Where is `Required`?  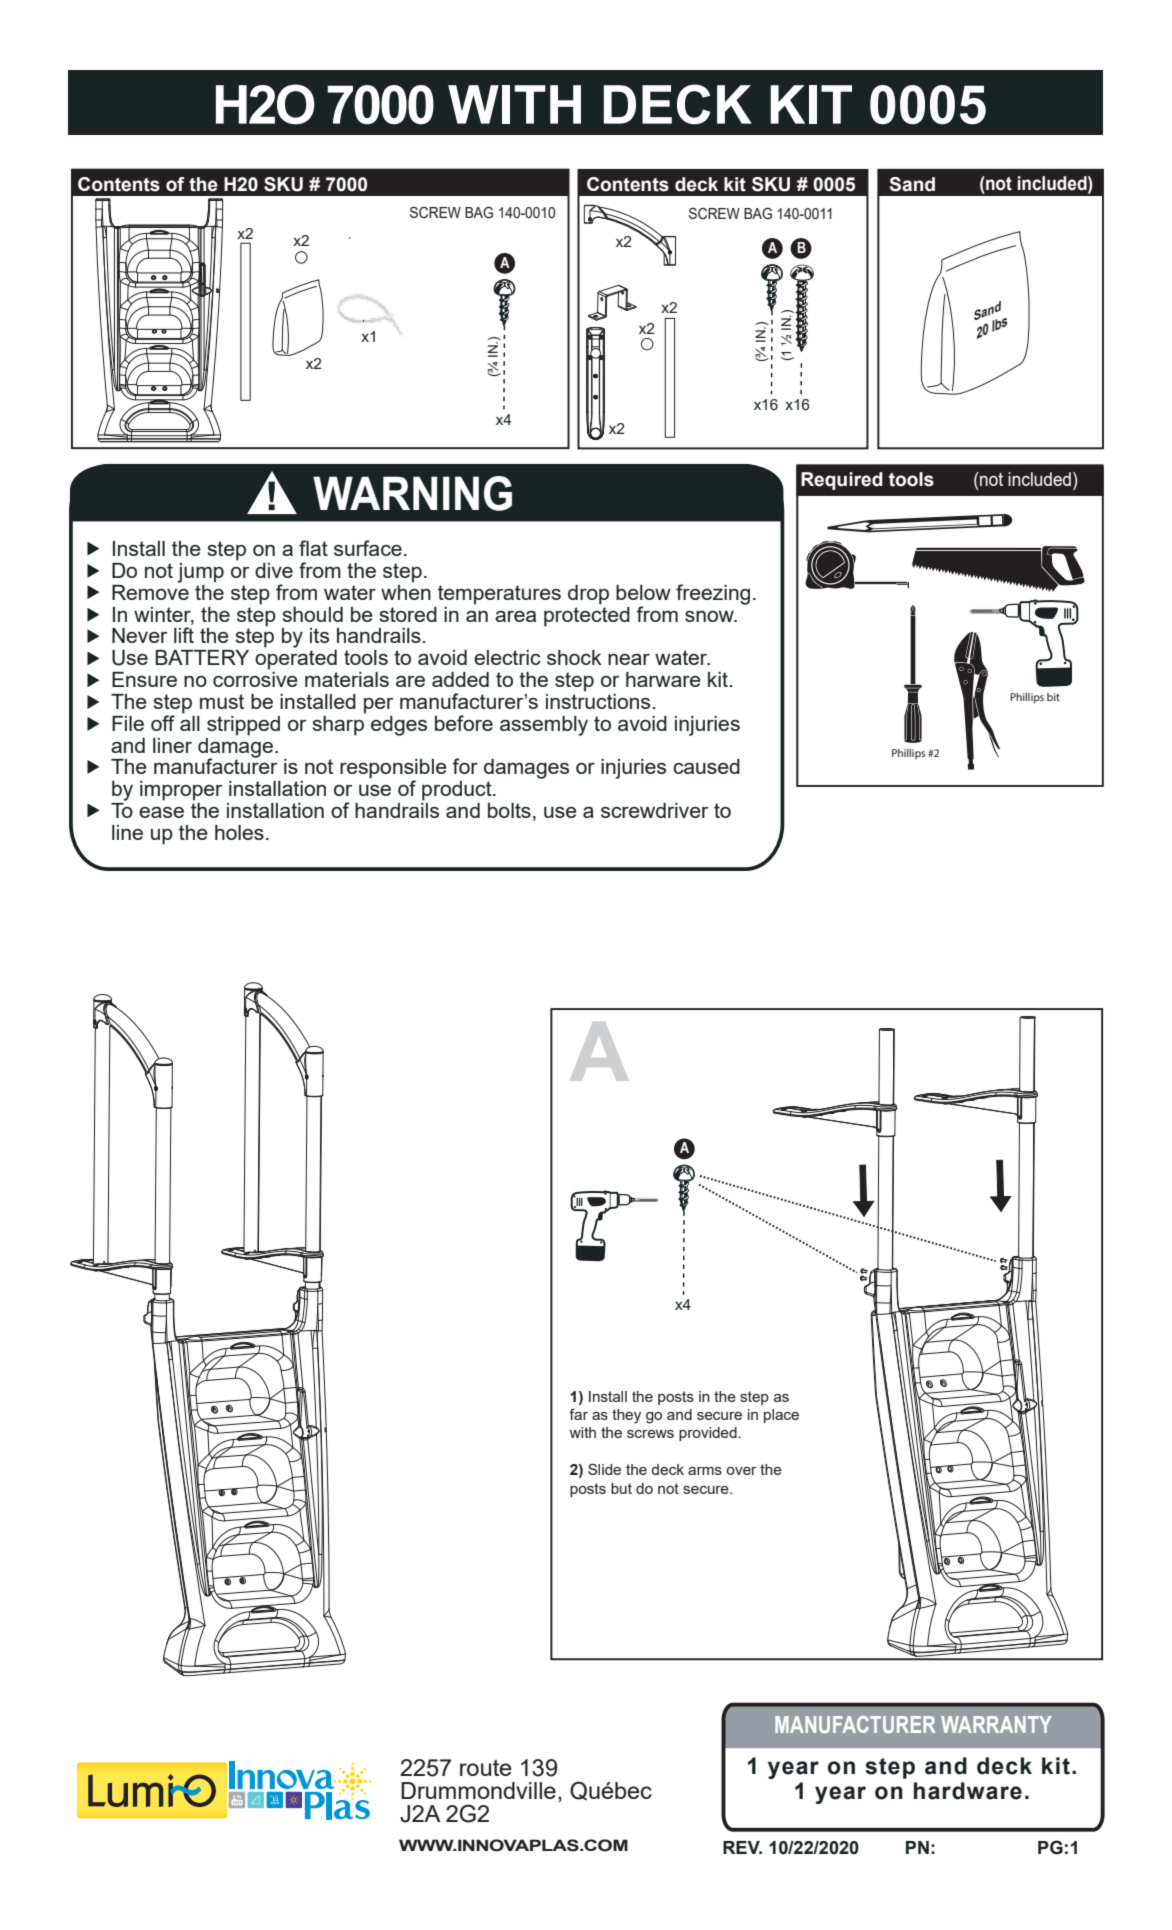
Required is located at coordinates (842, 481).
